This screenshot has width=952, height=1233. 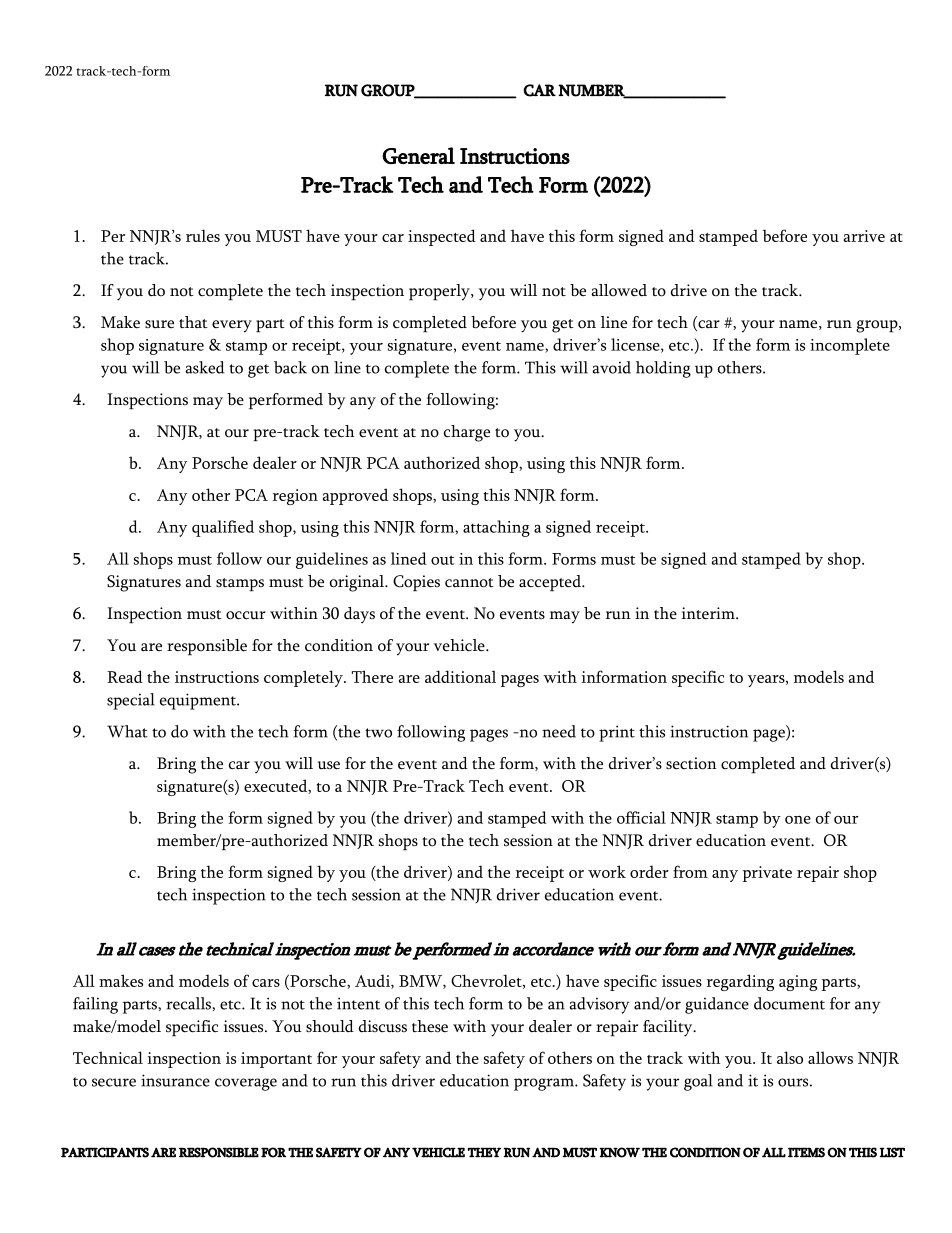 What do you see at coordinates (460, 676) in the screenshot?
I see `additional` at bounding box center [460, 676].
